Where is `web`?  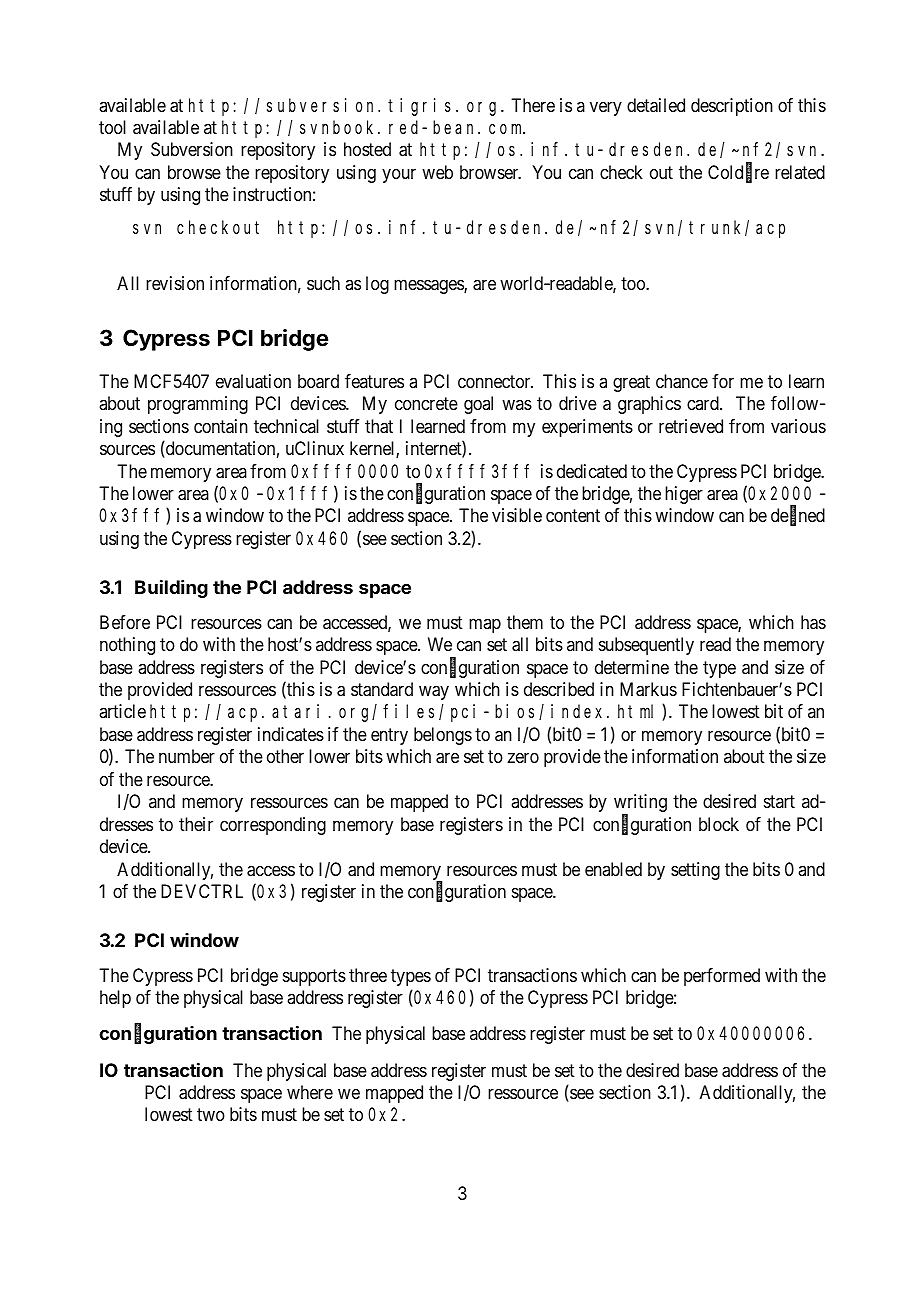
web is located at coordinates (437, 172).
